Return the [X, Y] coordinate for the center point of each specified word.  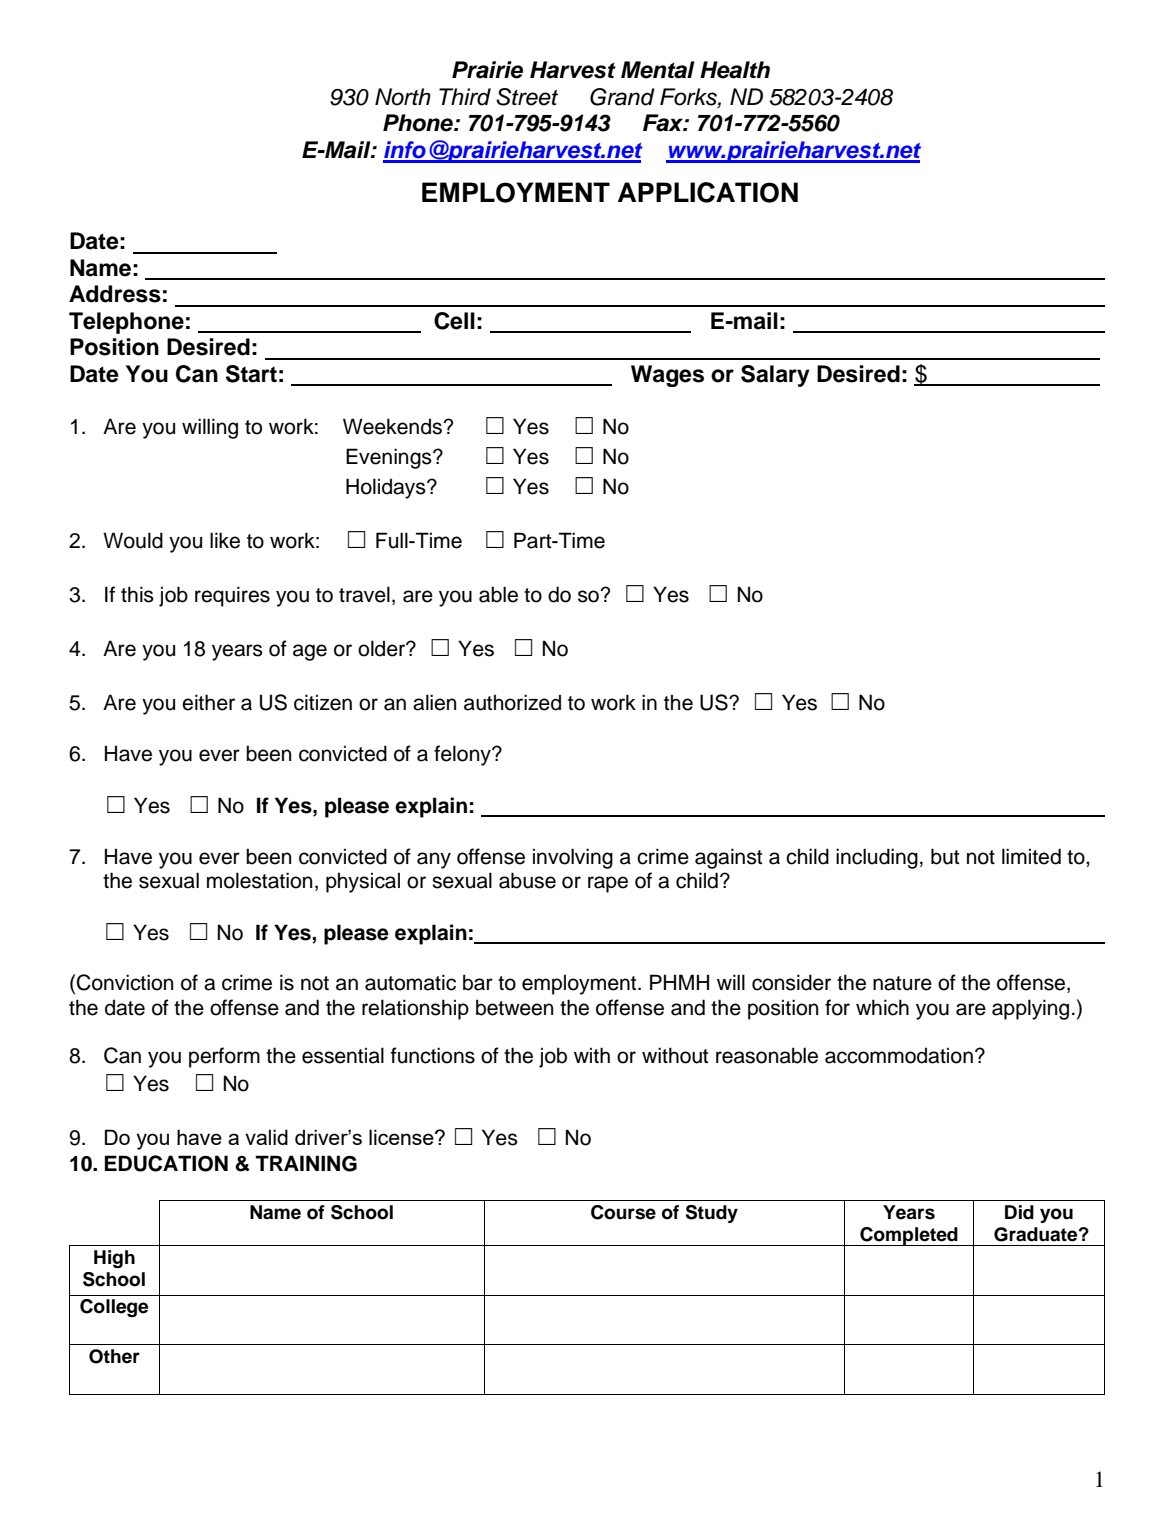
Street [527, 97]
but [945, 856]
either [208, 702]
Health [735, 70]
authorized [512, 702]
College [114, 1308]
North [403, 97]
